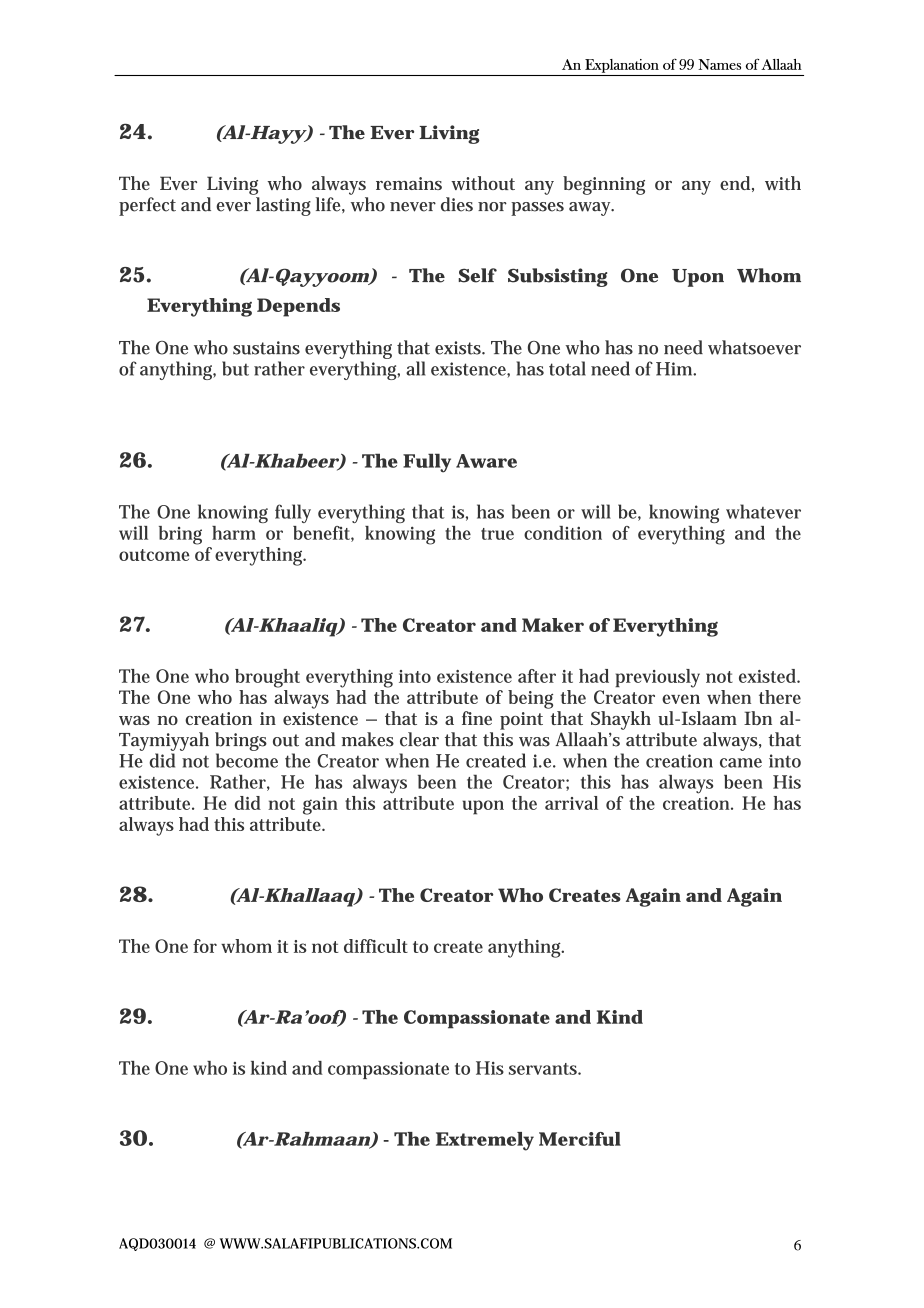 This page has width=924, height=1308. I want to click on Names, so click(719, 64).
